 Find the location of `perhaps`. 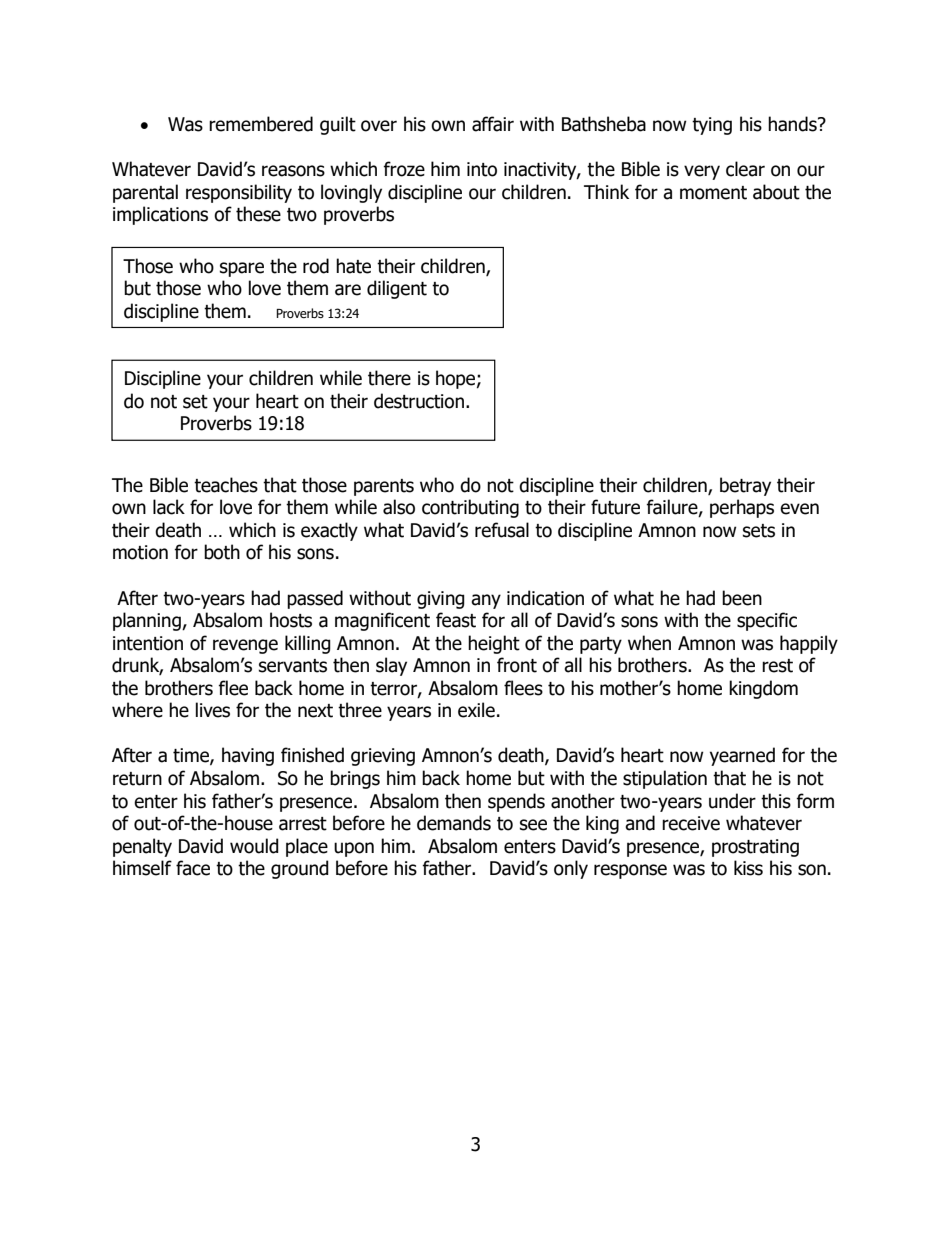

perhaps is located at coordinates (742, 508).
